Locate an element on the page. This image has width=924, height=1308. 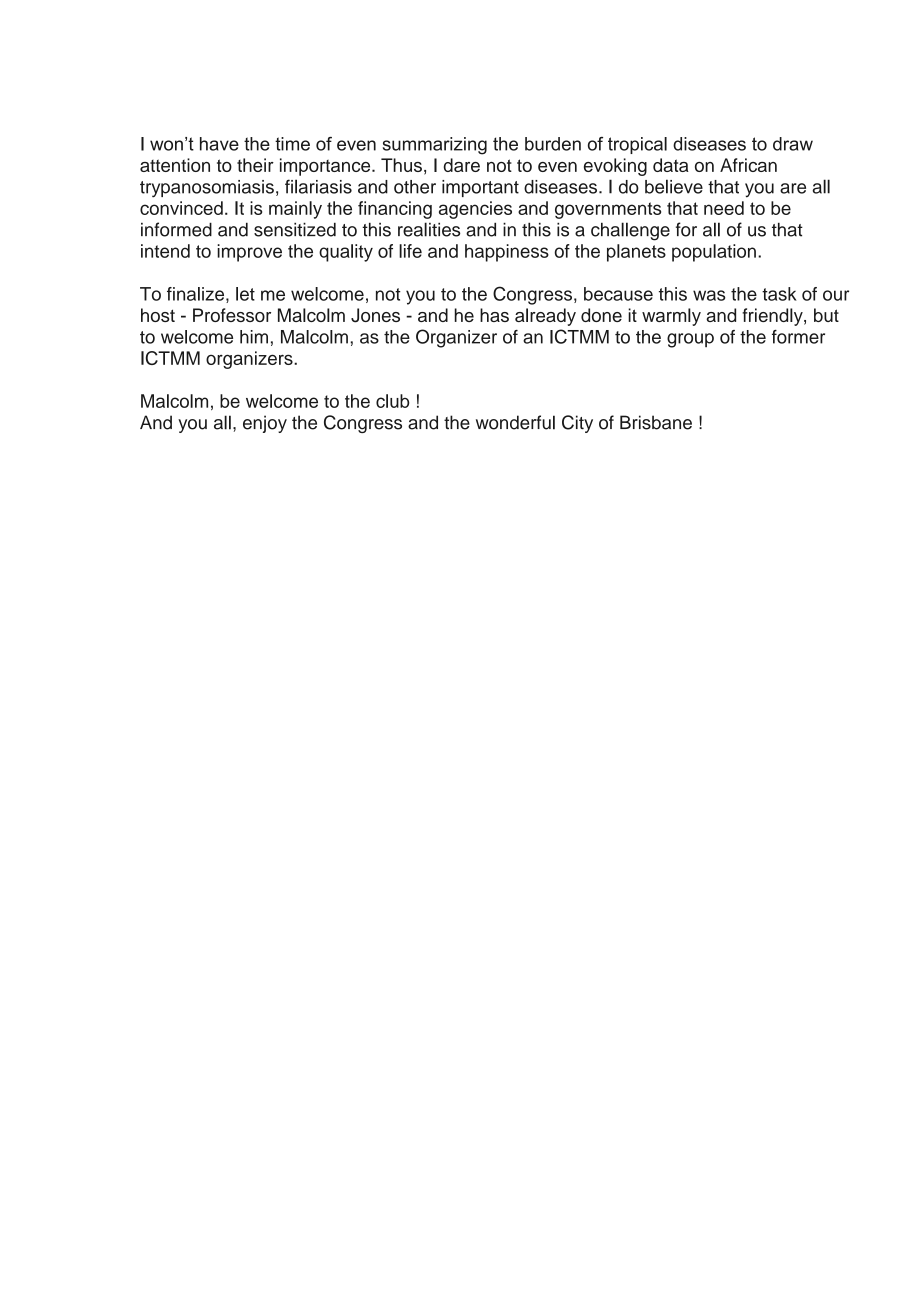
wonderful is located at coordinates (515, 422).
